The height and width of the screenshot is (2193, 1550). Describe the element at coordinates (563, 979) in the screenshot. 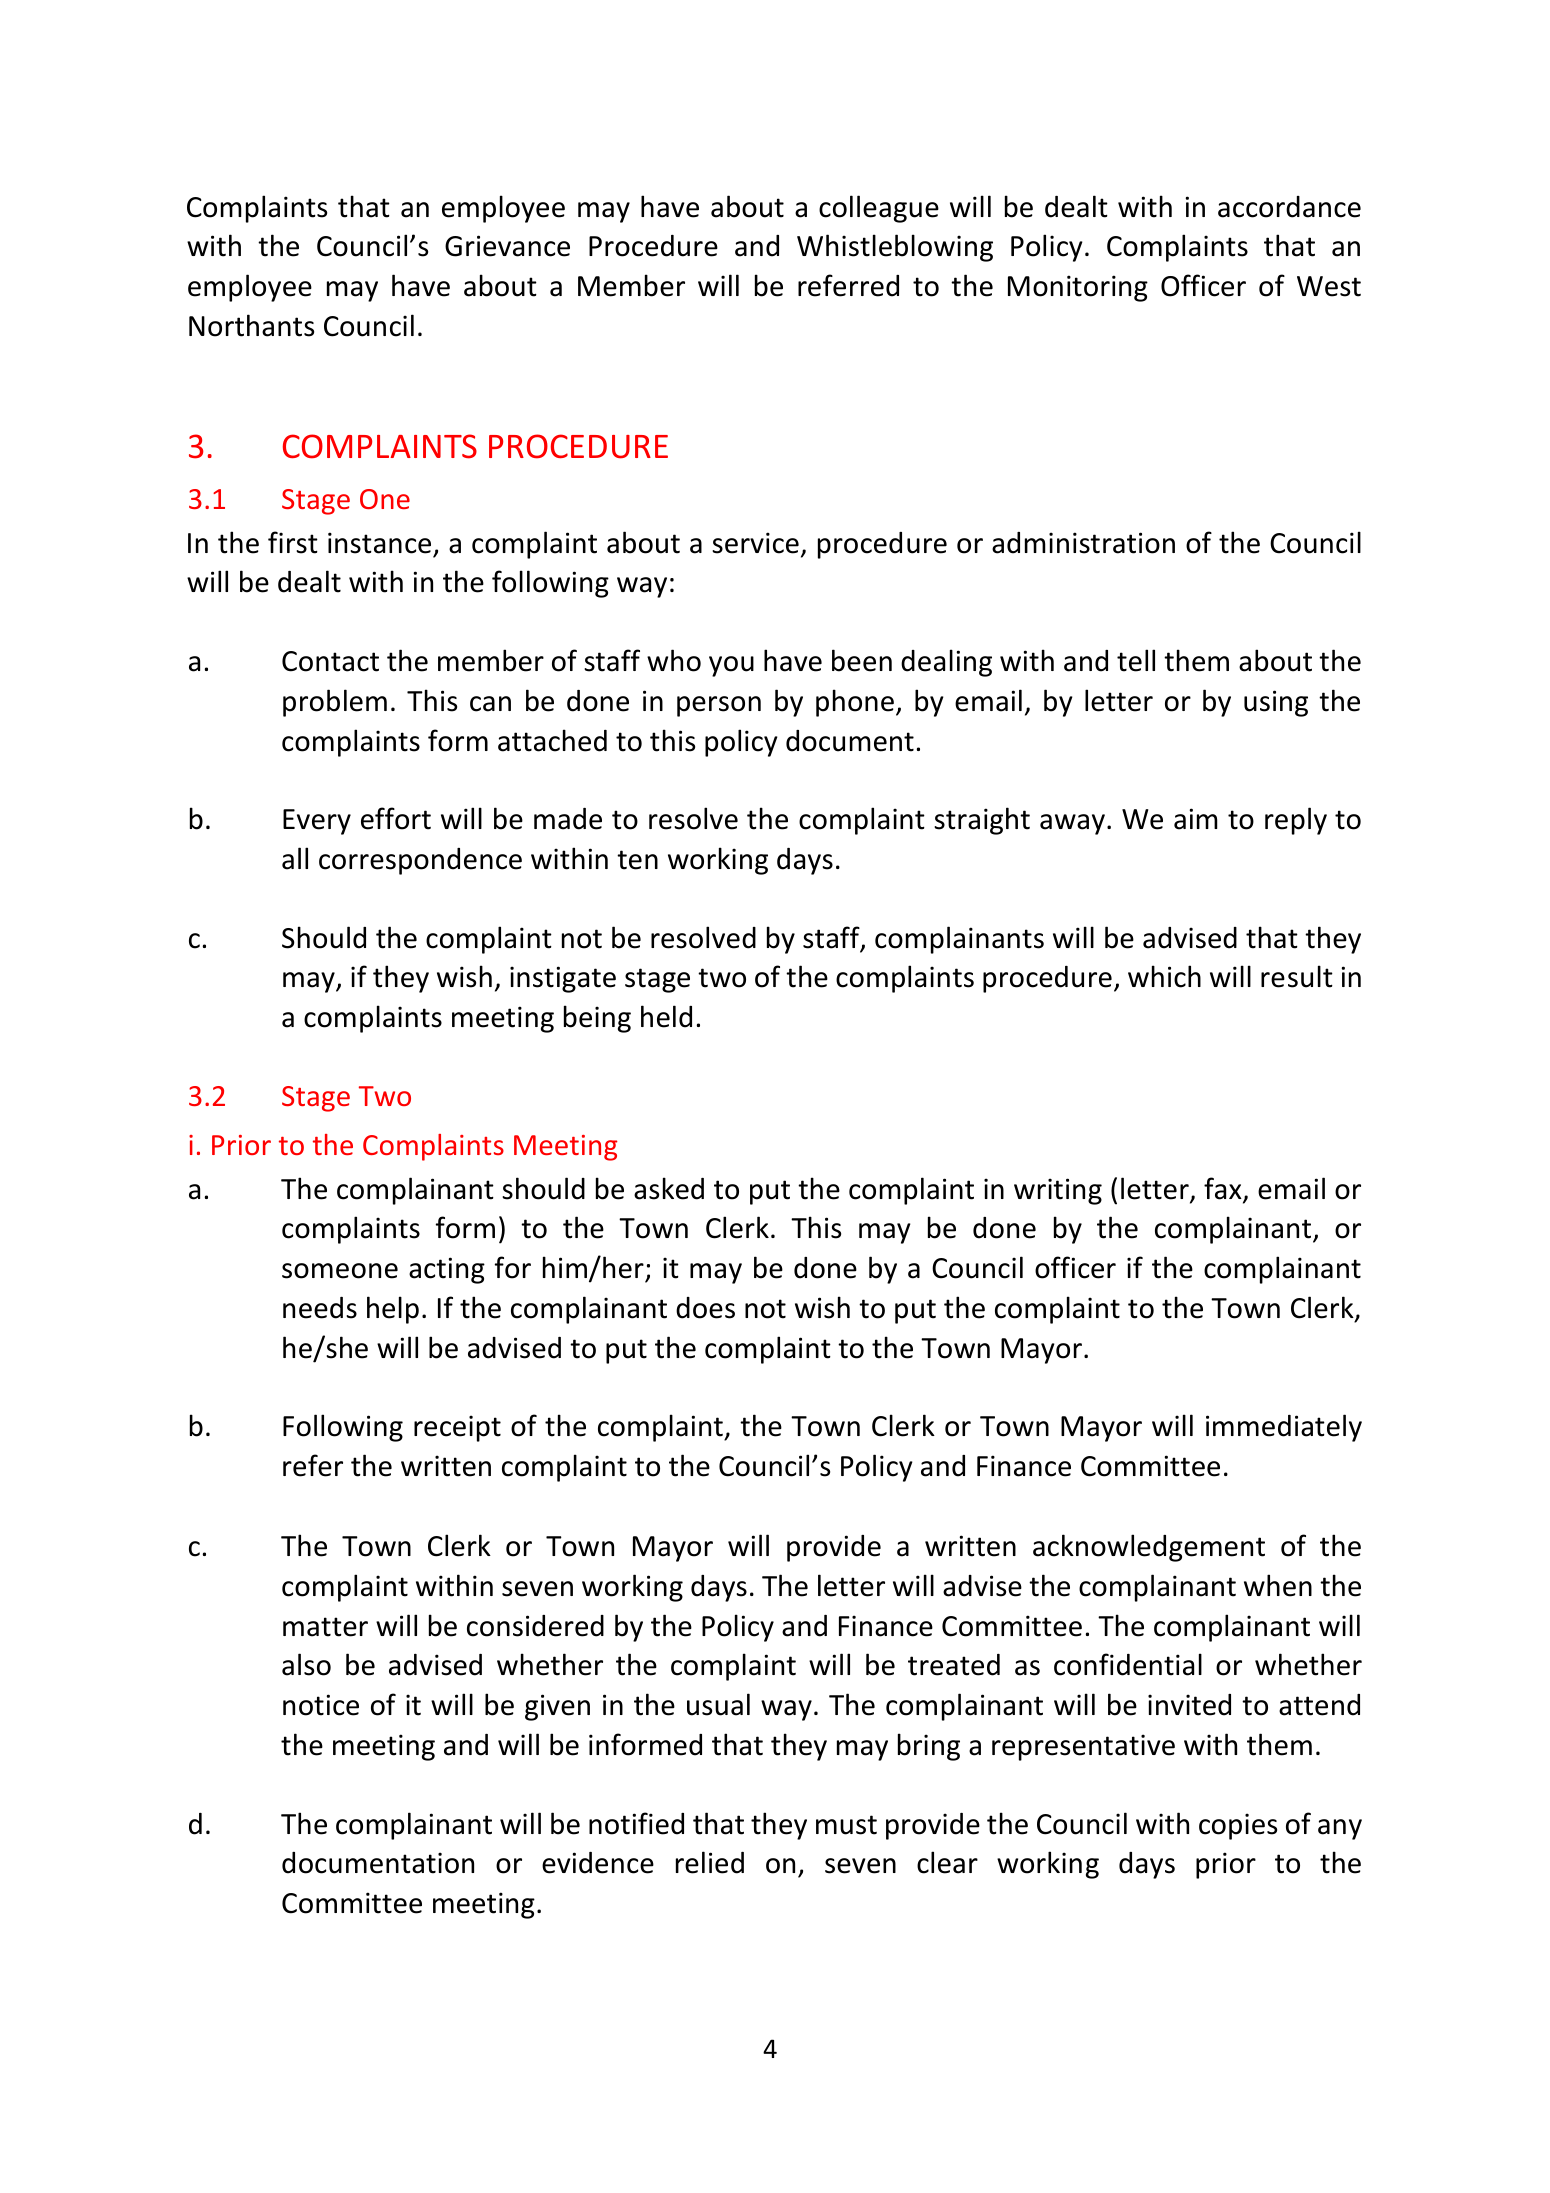

I see `instigate` at that location.
